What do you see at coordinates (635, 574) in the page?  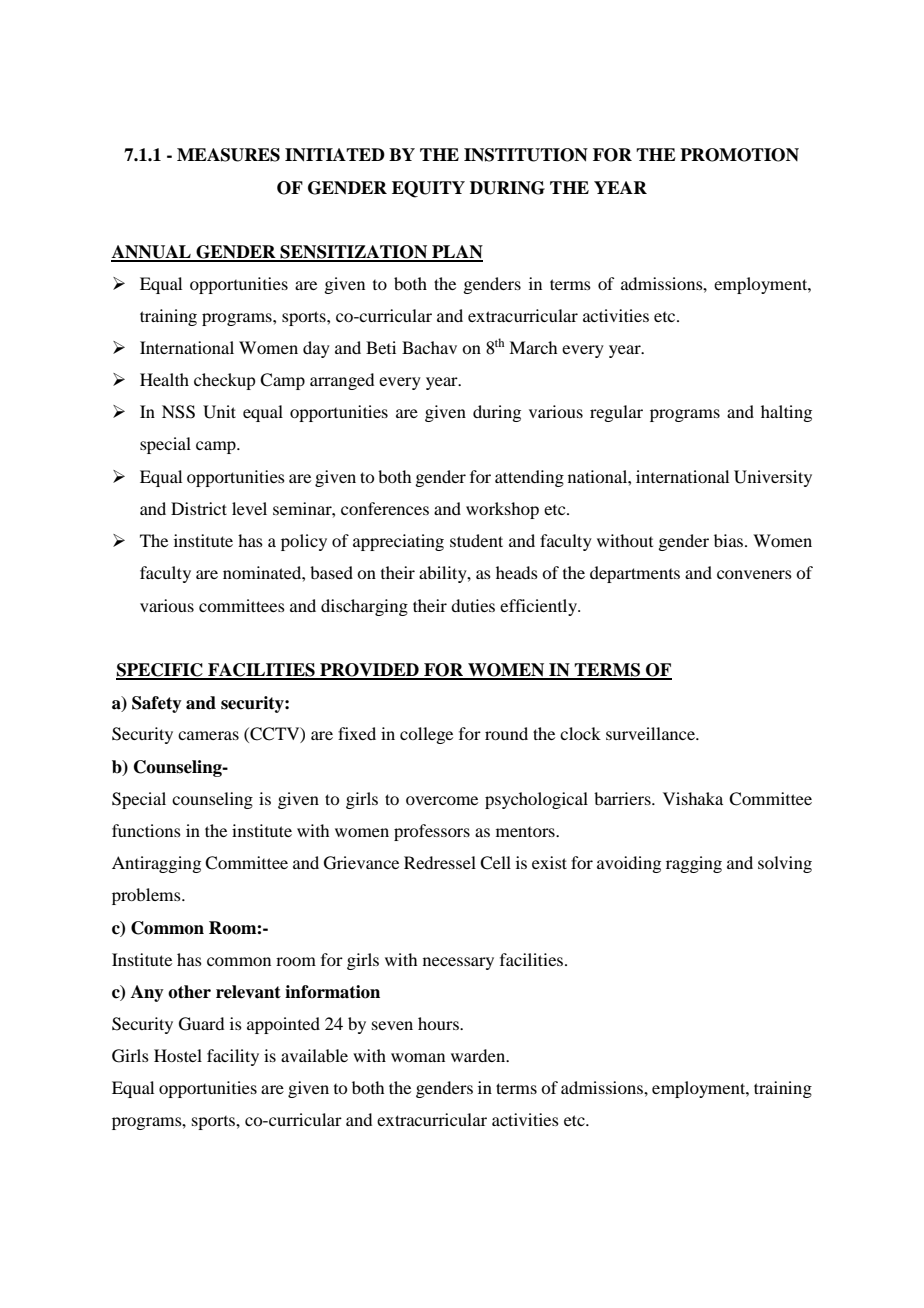 I see `departments` at bounding box center [635, 574].
